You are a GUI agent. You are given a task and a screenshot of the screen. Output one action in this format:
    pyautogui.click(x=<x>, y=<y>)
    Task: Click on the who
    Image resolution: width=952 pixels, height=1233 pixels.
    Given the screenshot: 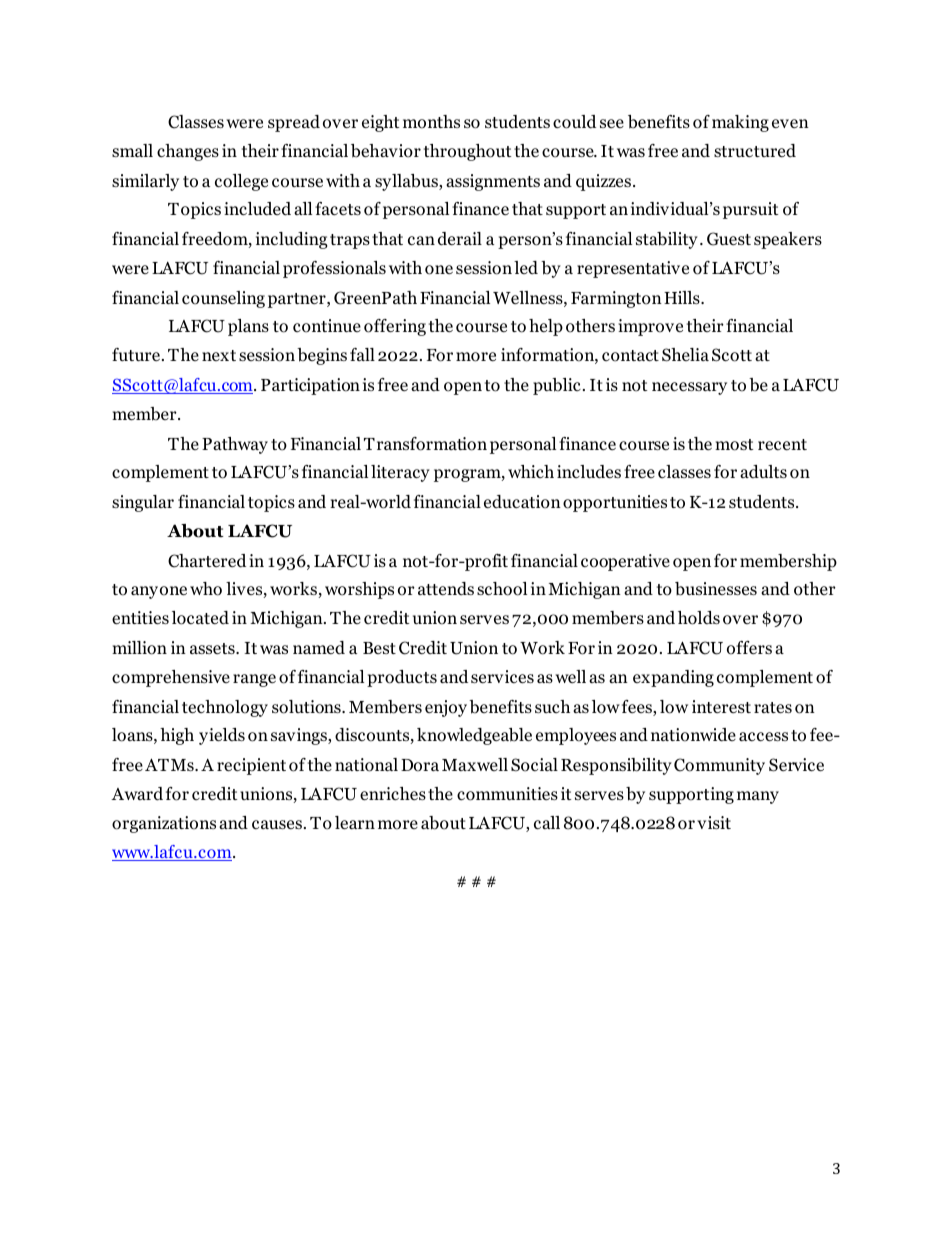 What is the action you would take?
    pyautogui.click(x=206, y=589)
